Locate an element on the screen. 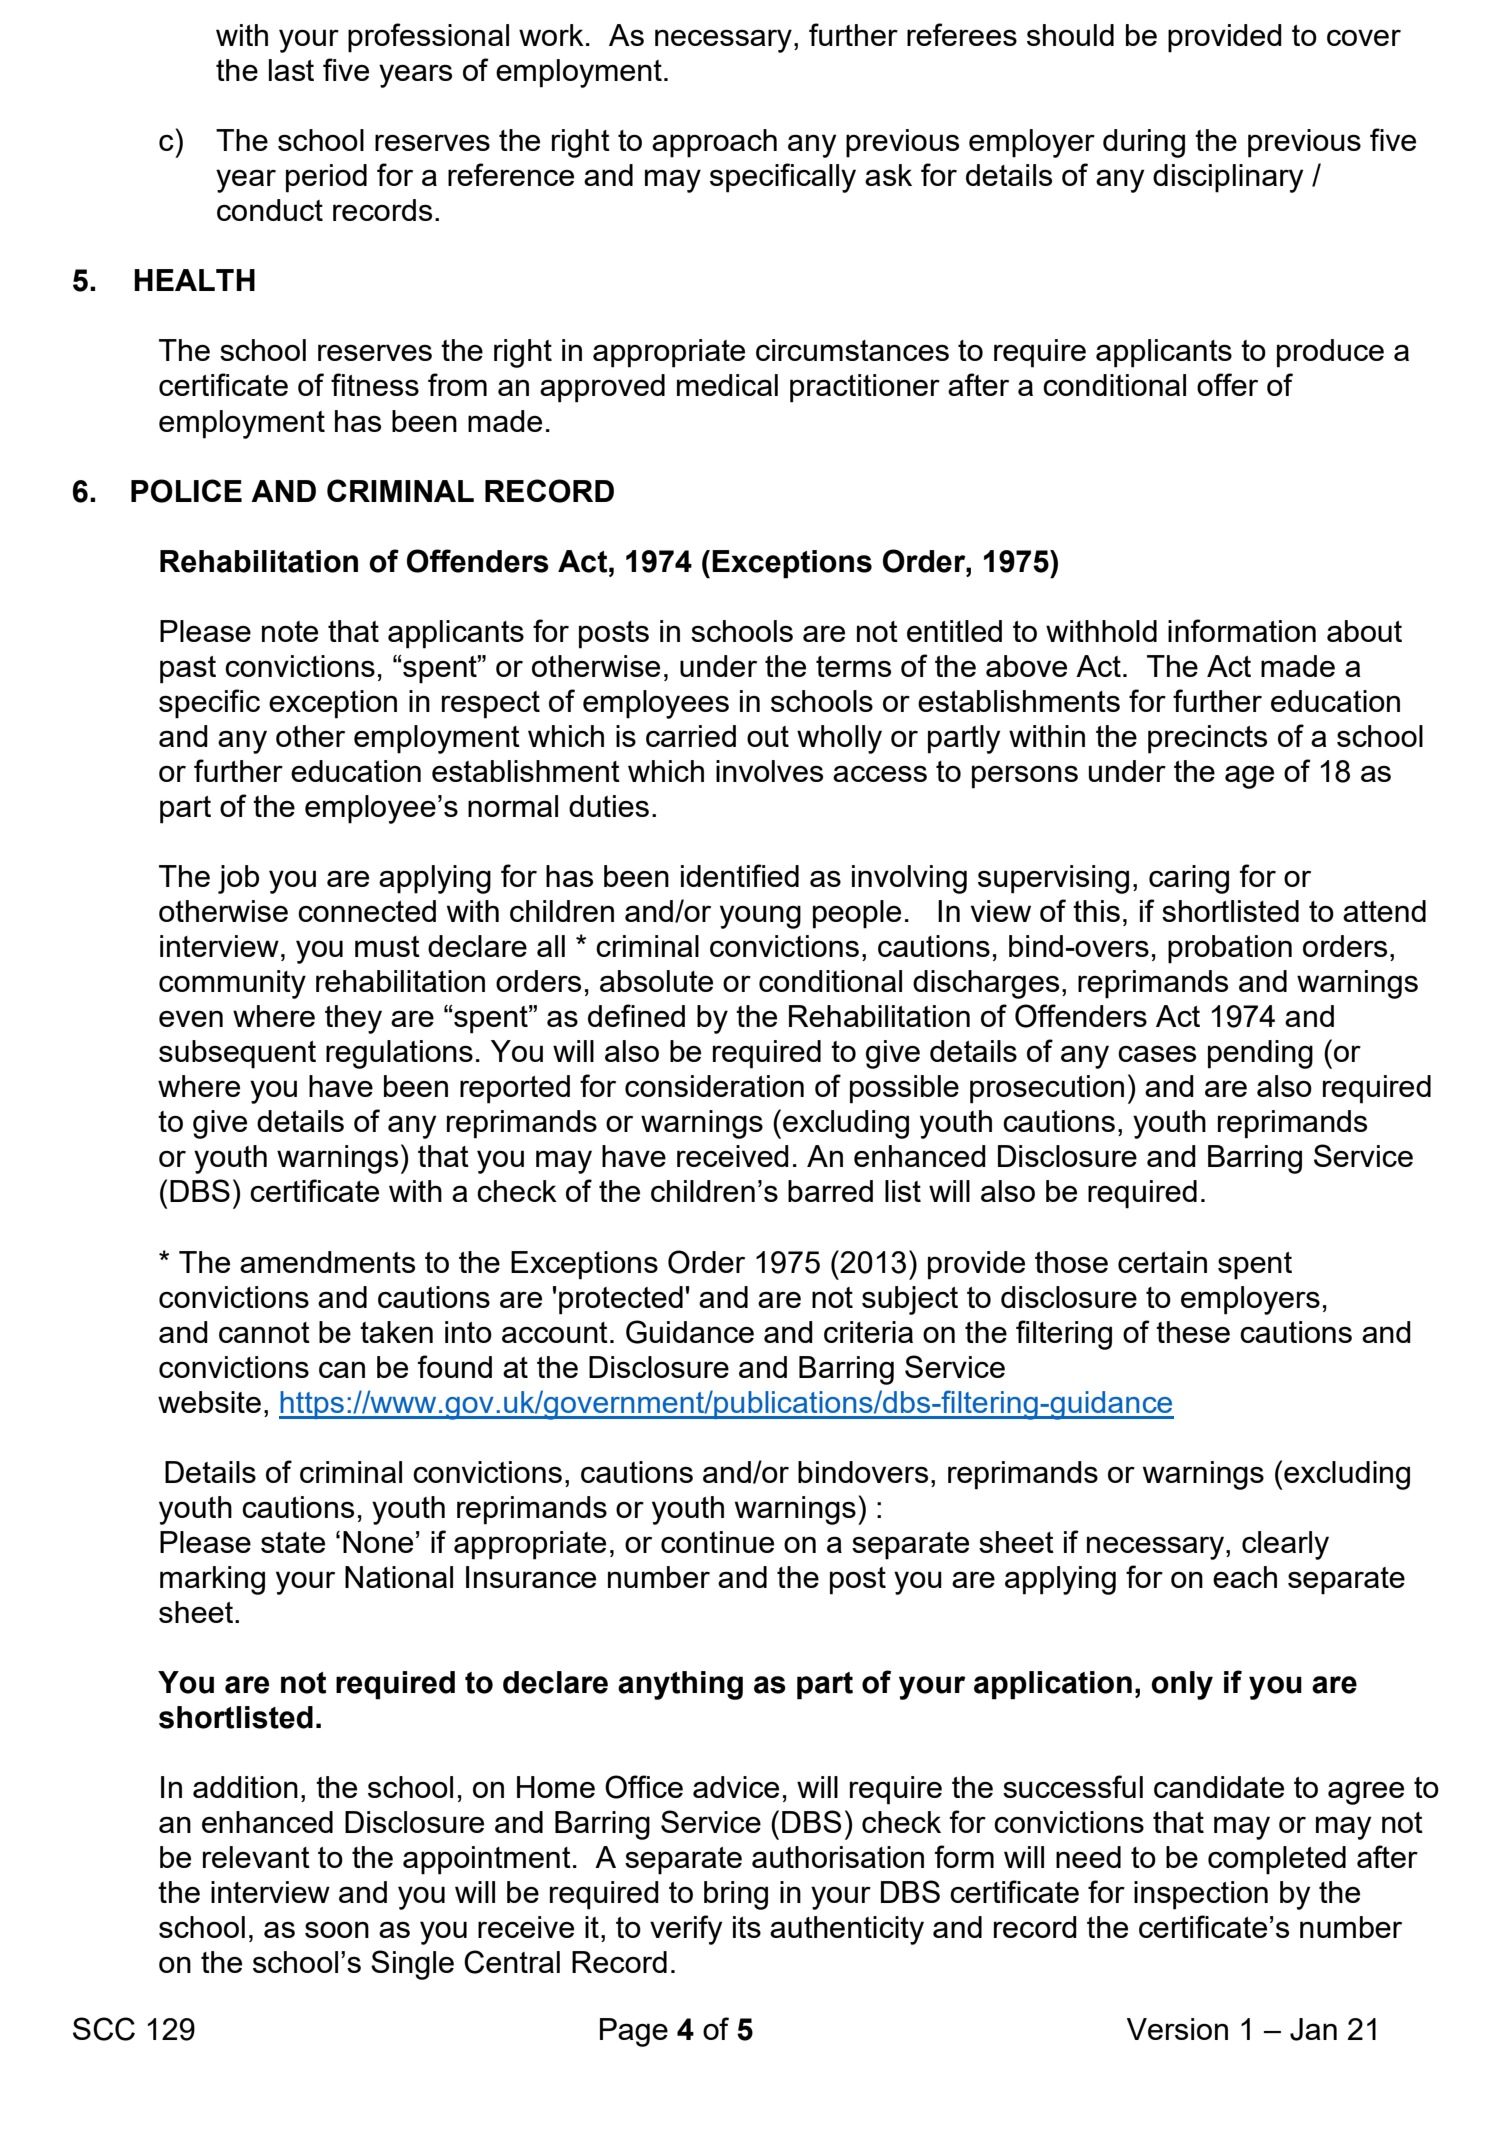  its is located at coordinates (747, 1927).
